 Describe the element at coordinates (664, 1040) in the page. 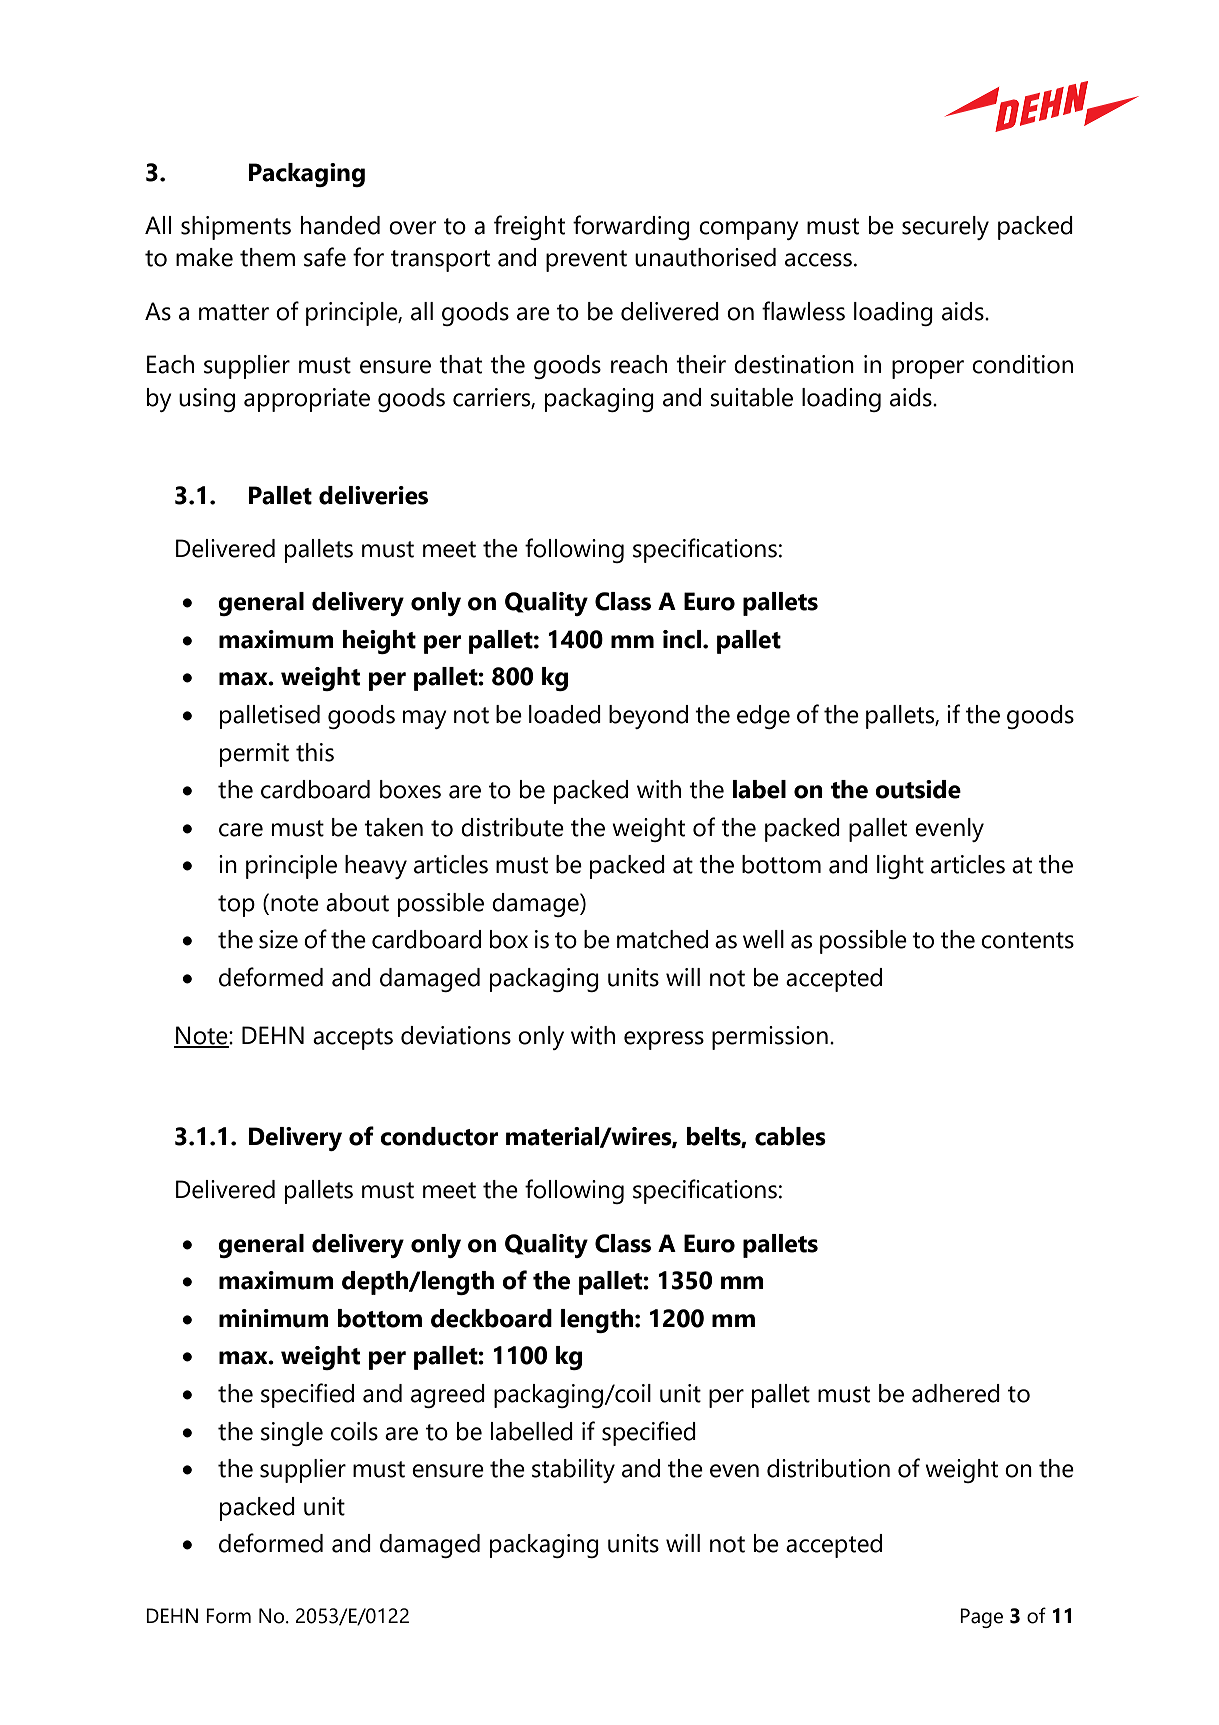

I see `express` at that location.
